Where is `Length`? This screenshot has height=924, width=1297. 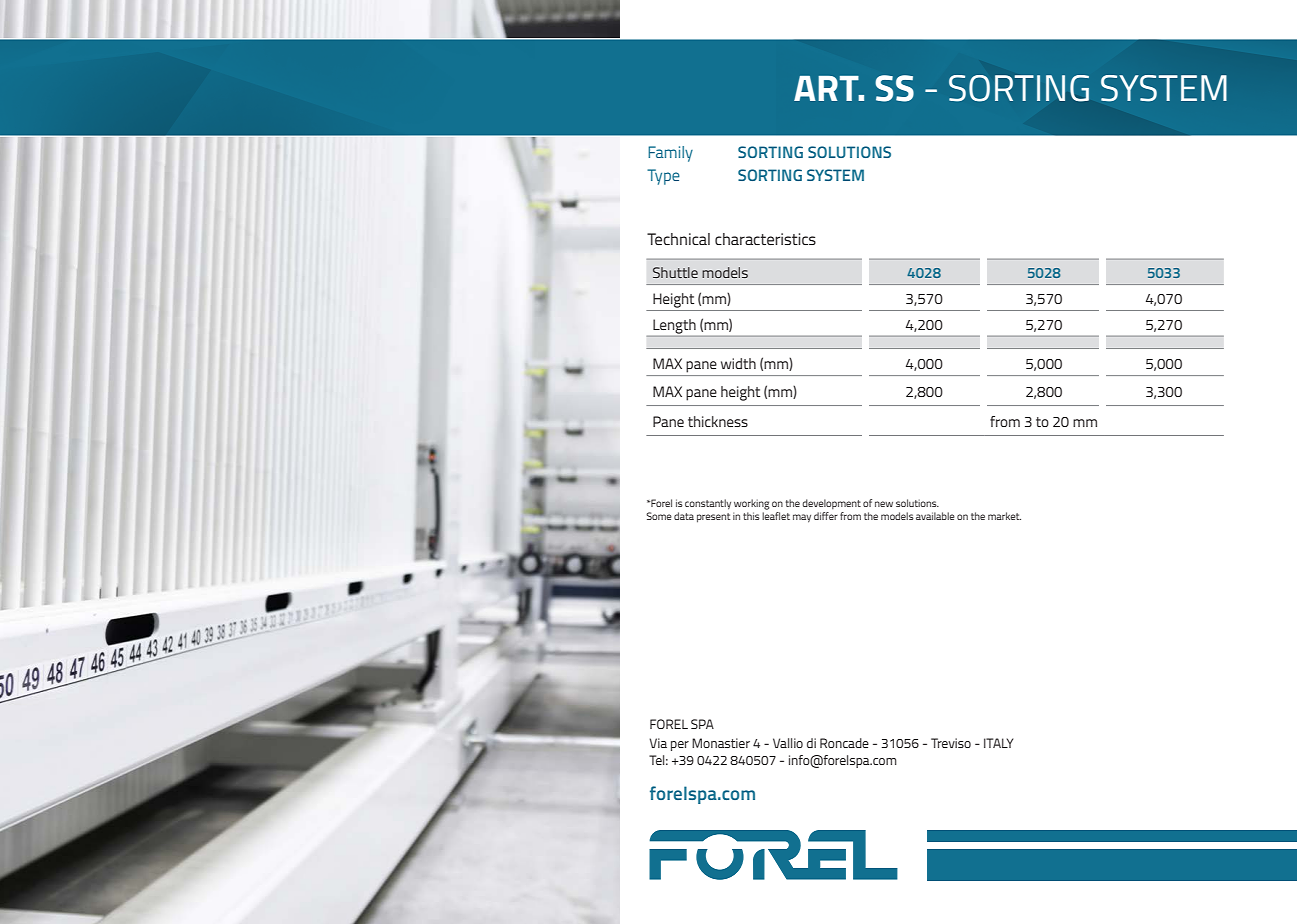 Length is located at coordinates (674, 326).
